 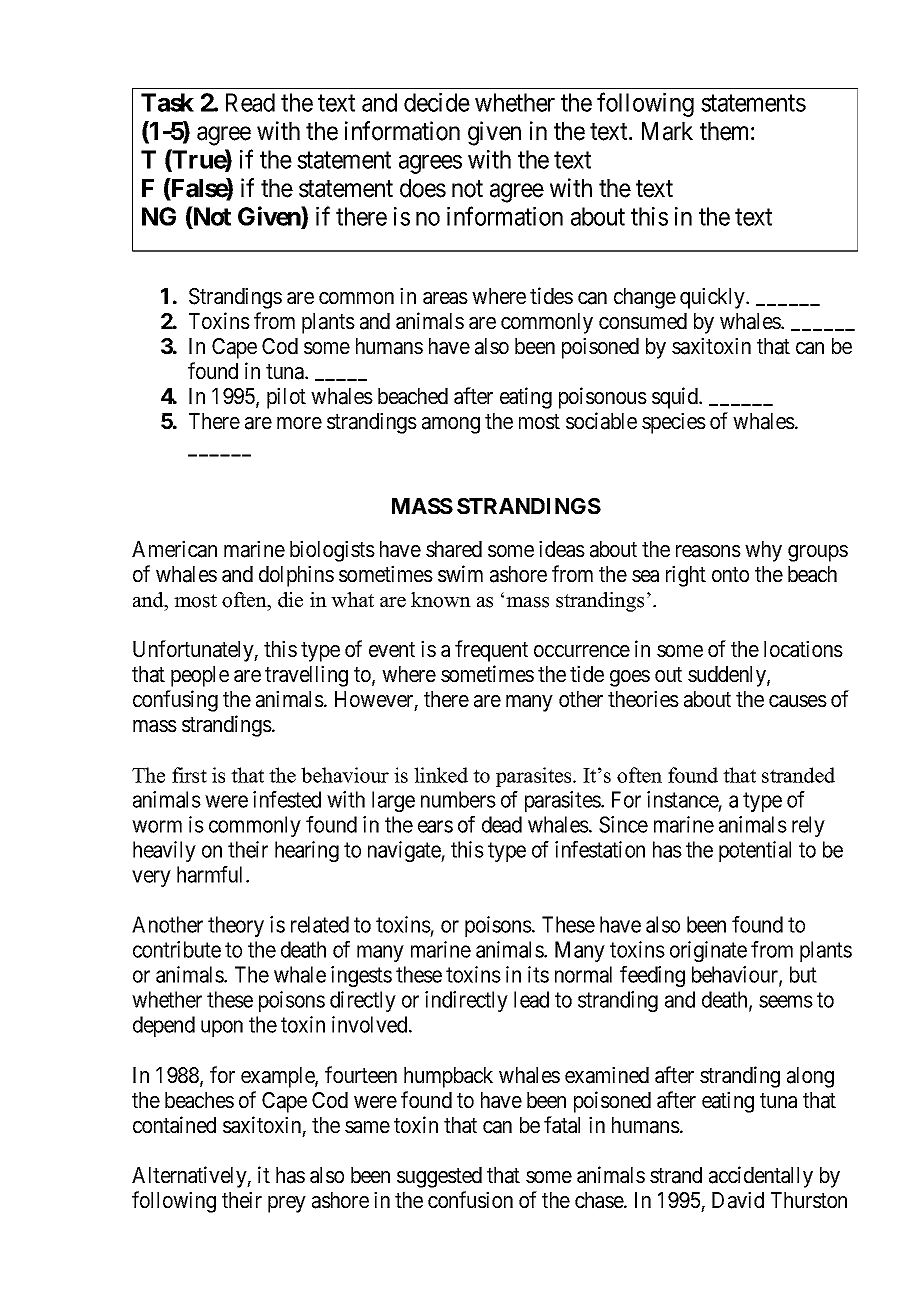 What do you see at coordinates (437, 102) in the screenshot?
I see `decide` at bounding box center [437, 102].
